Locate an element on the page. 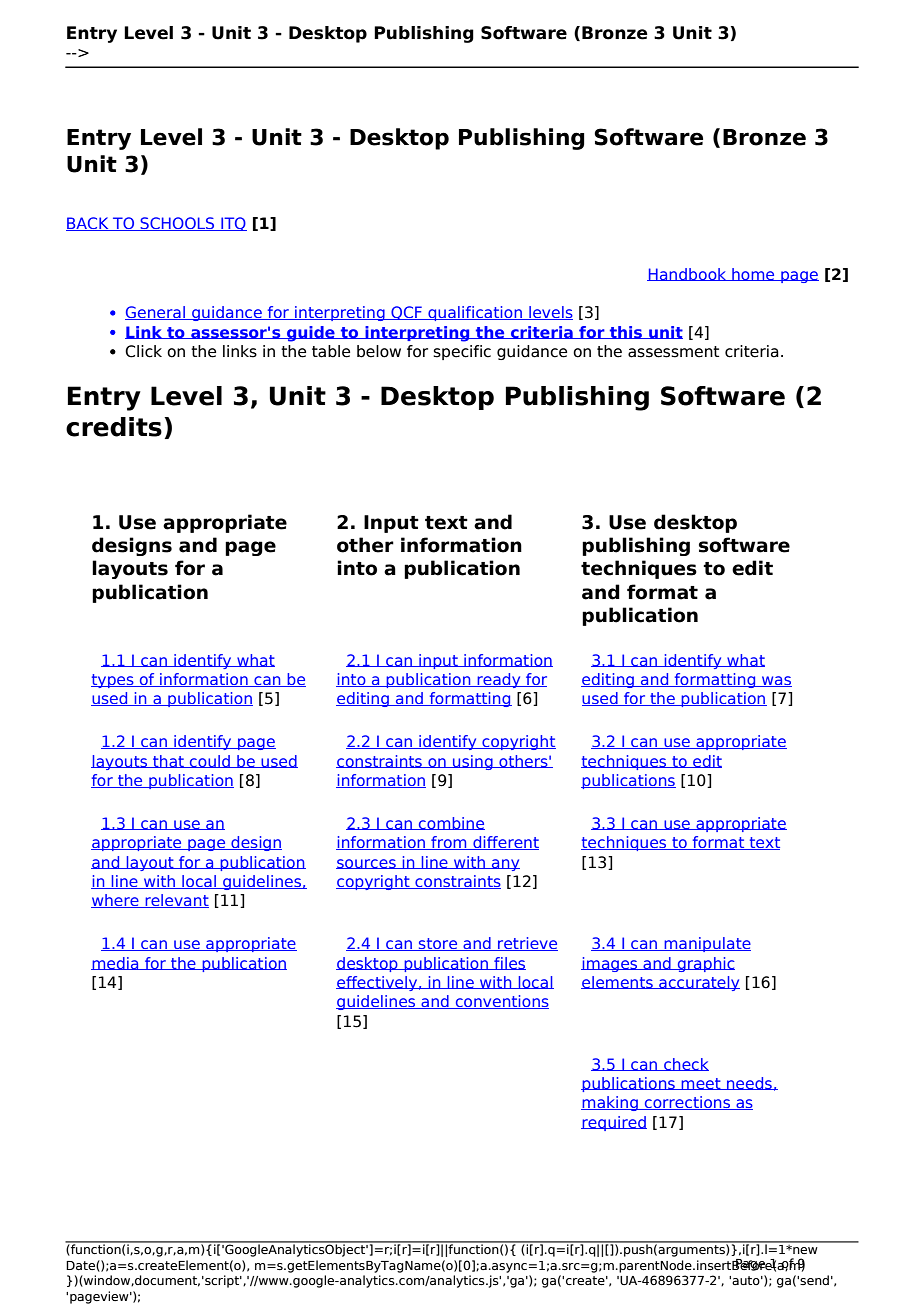  ready is located at coordinates (499, 680).
